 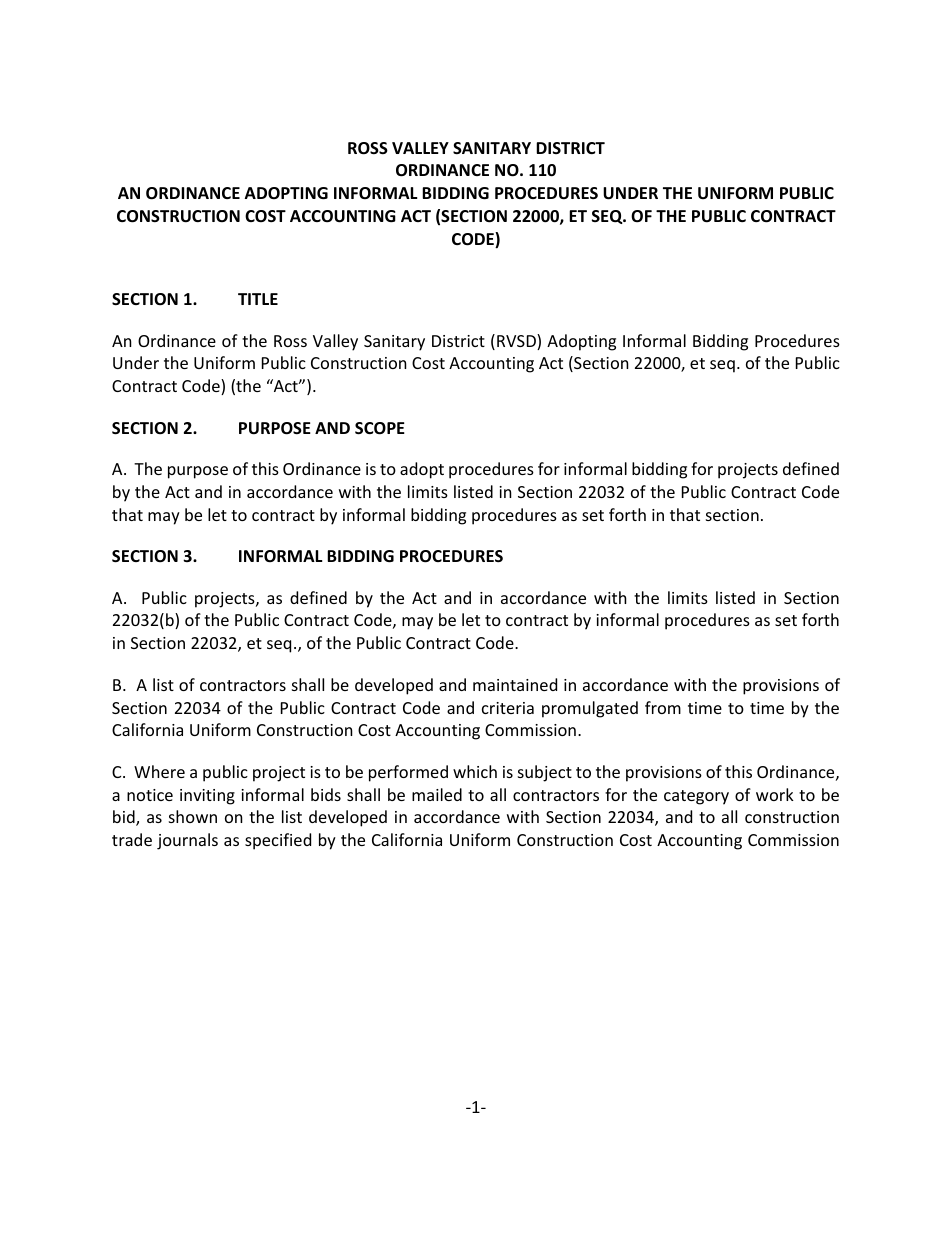 What do you see at coordinates (508, 708) in the document?
I see `criteria` at bounding box center [508, 708].
